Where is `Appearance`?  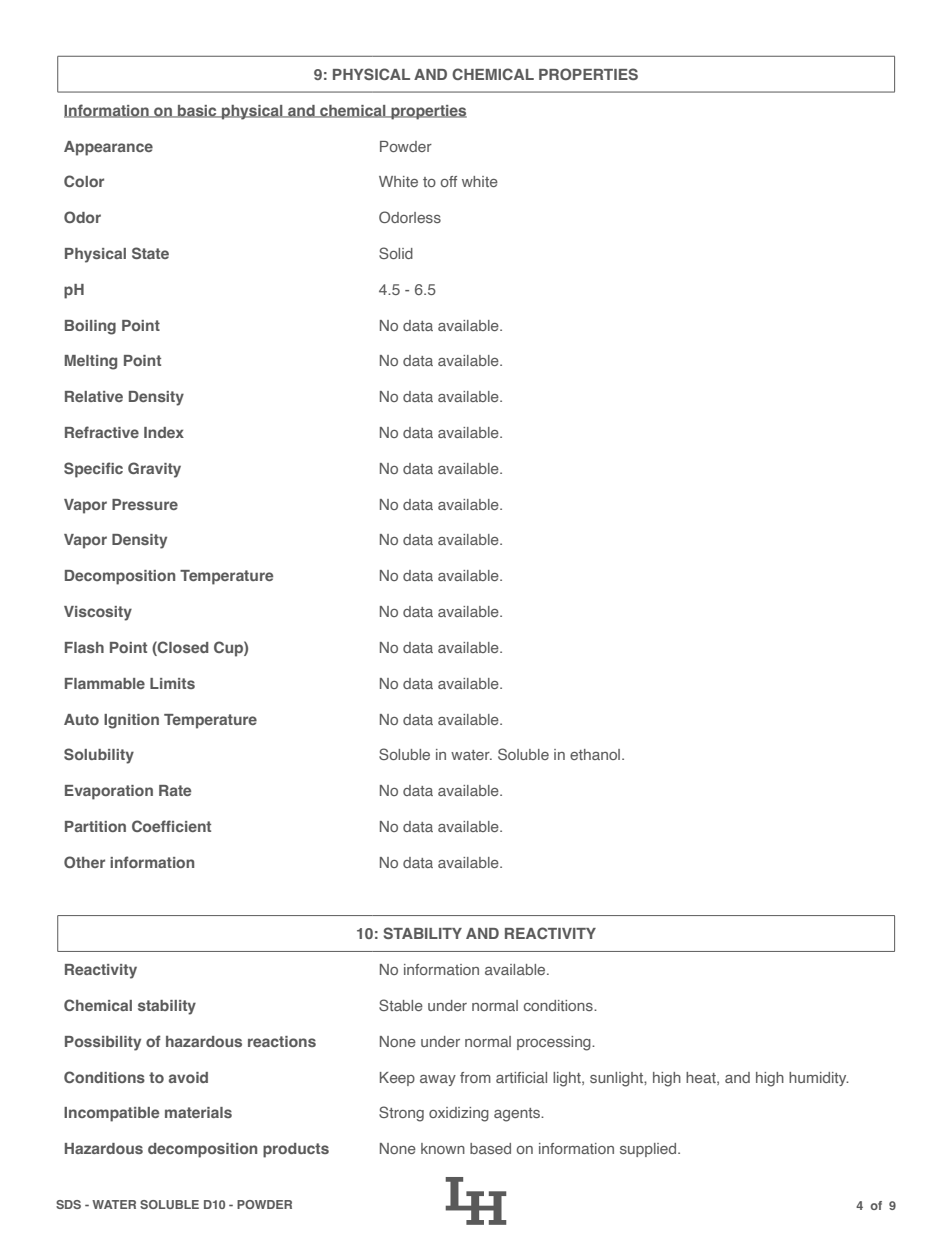 Appearance is located at coordinates (108, 148).
